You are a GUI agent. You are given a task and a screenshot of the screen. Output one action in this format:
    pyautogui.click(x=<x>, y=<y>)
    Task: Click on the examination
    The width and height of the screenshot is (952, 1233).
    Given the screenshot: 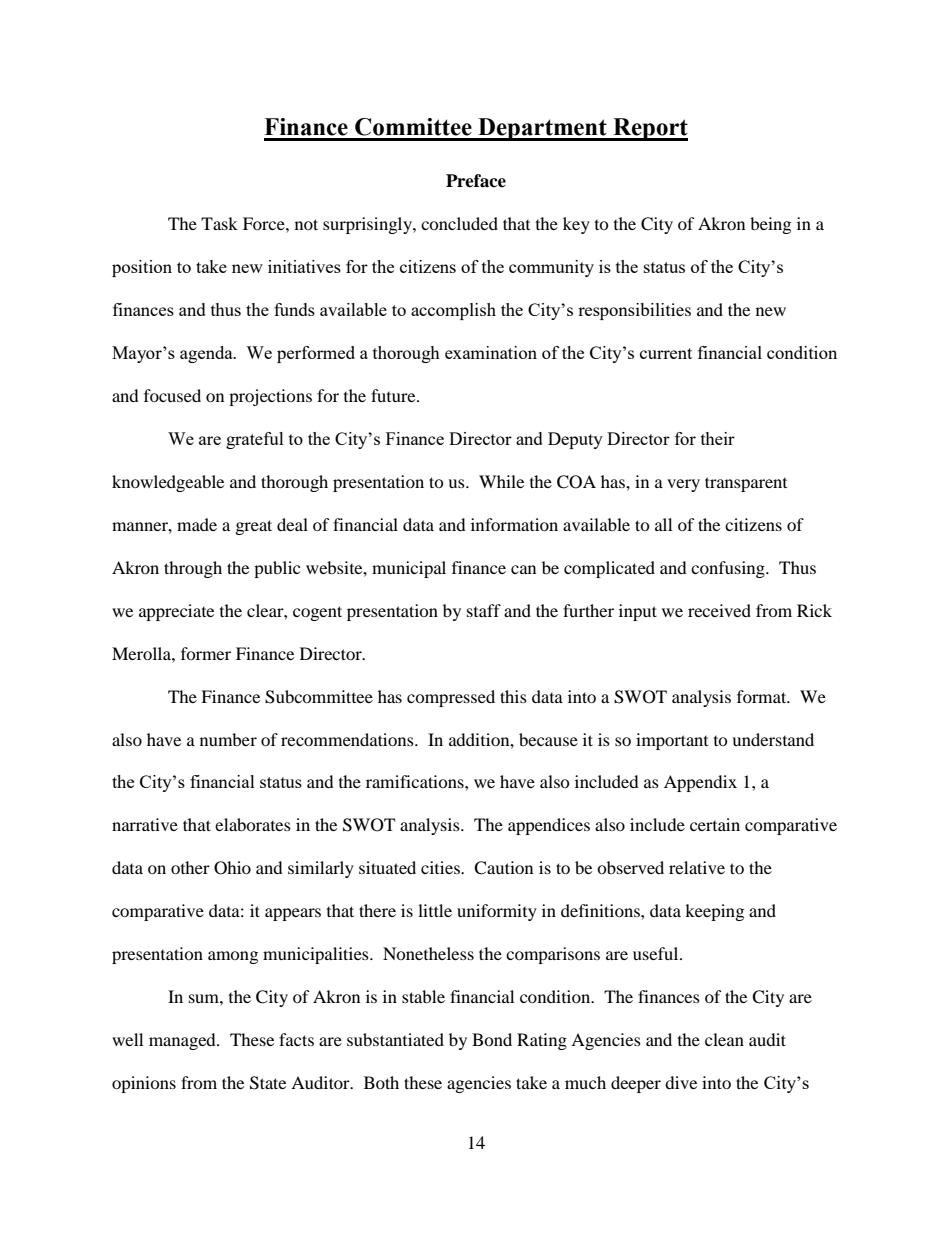 What is the action you would take?
    pyautogui.click(x=491, y=352)
